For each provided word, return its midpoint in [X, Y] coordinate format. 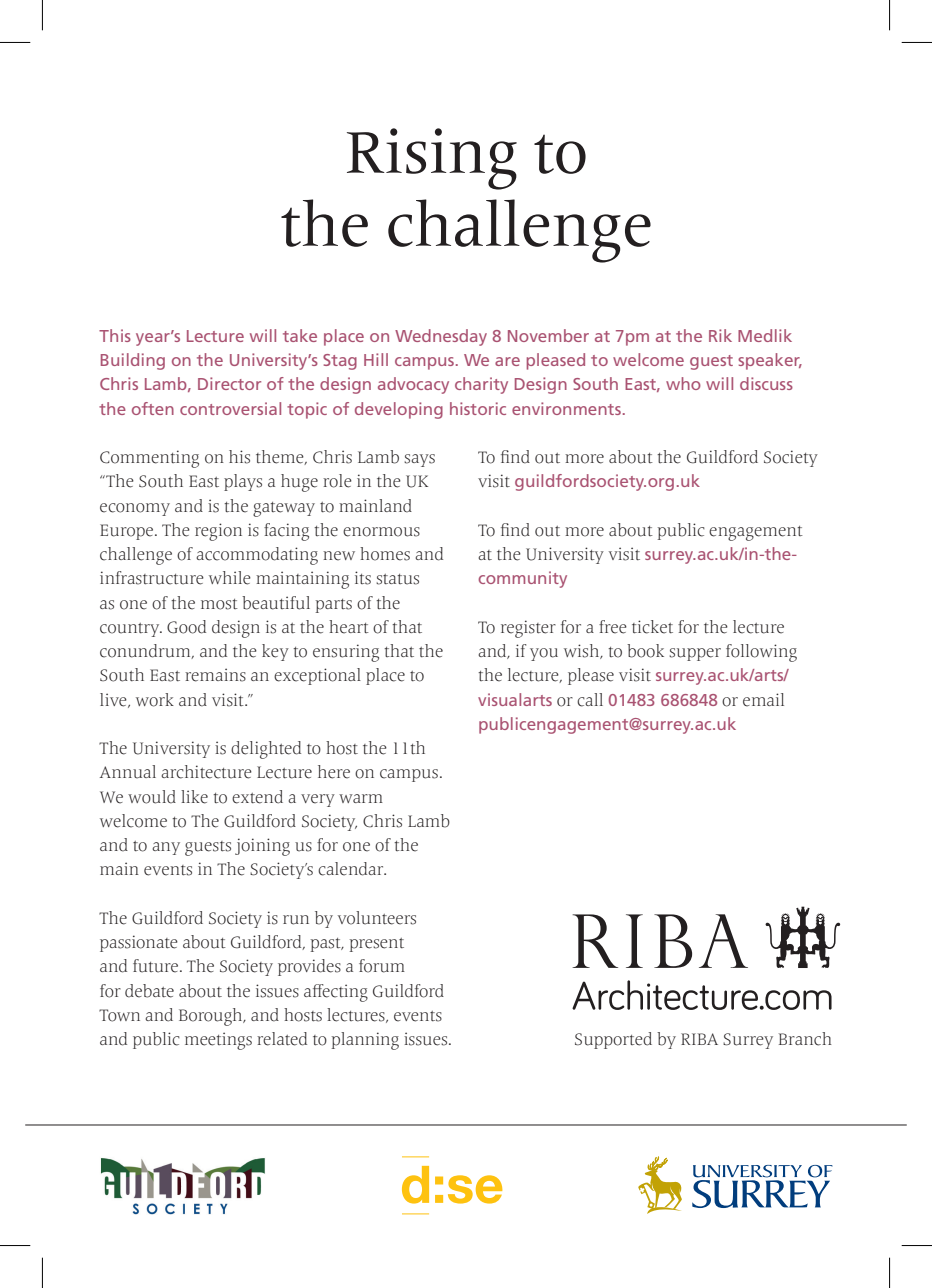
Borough [212, 1017]
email [763, 700]
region [218, 532]
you [544, 654]
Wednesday [441, 337]
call [590, 700]
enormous [381, 532]
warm [361, 798]
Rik [720, 335]
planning [365, 1041]
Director [229, 383]
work [155, 700]
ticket [652, 627]
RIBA [699, 1039]
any [166, 848]
